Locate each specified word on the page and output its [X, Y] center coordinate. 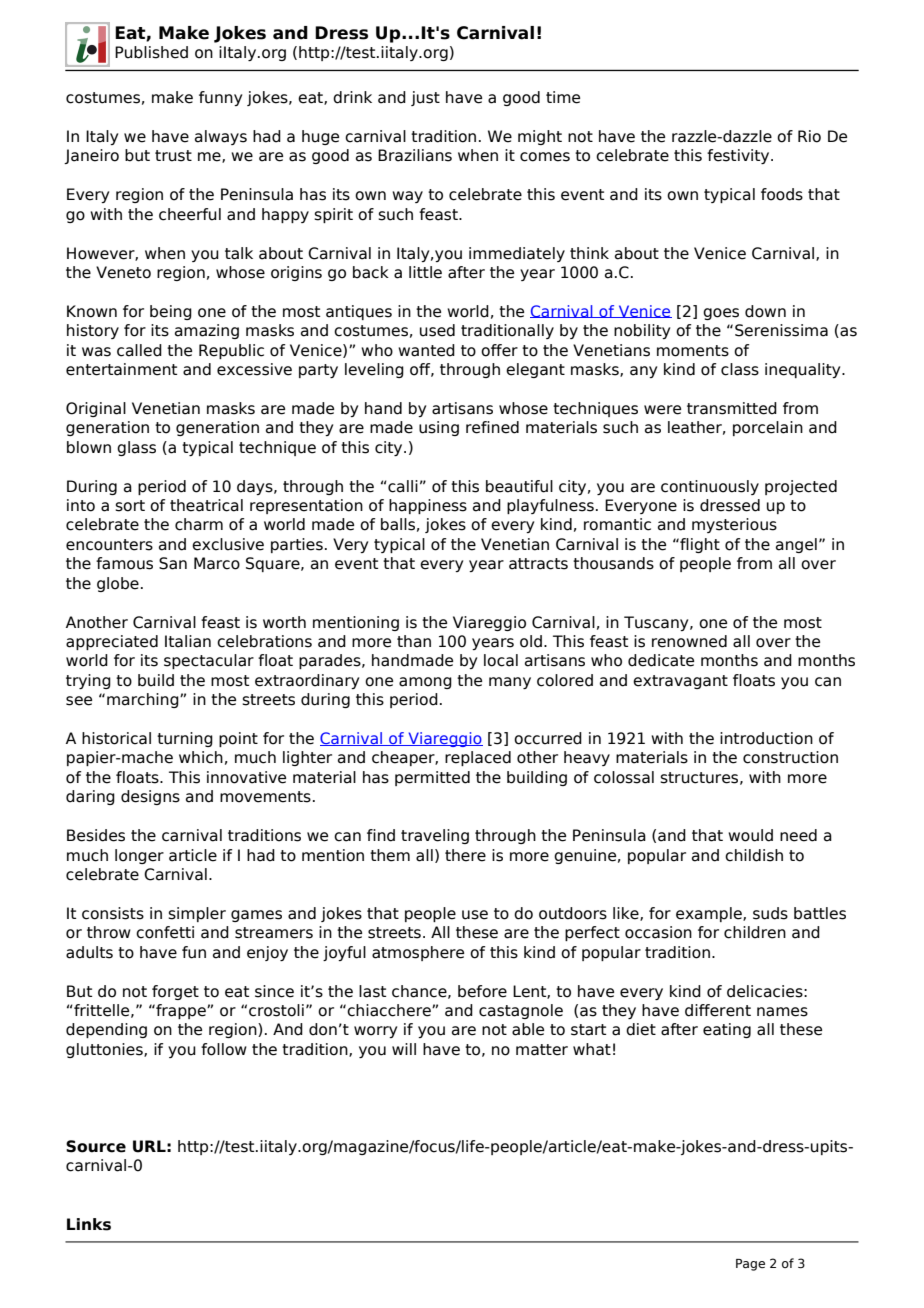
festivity [739, 156]
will [404, 1049]
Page [750, 1265]
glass [136, 448]
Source [96, 1146]
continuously [710, 487]
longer [139, 856]
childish [754, 855]
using [439, 428]
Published [151, 52]
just [425, 98]
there [465, 855]
